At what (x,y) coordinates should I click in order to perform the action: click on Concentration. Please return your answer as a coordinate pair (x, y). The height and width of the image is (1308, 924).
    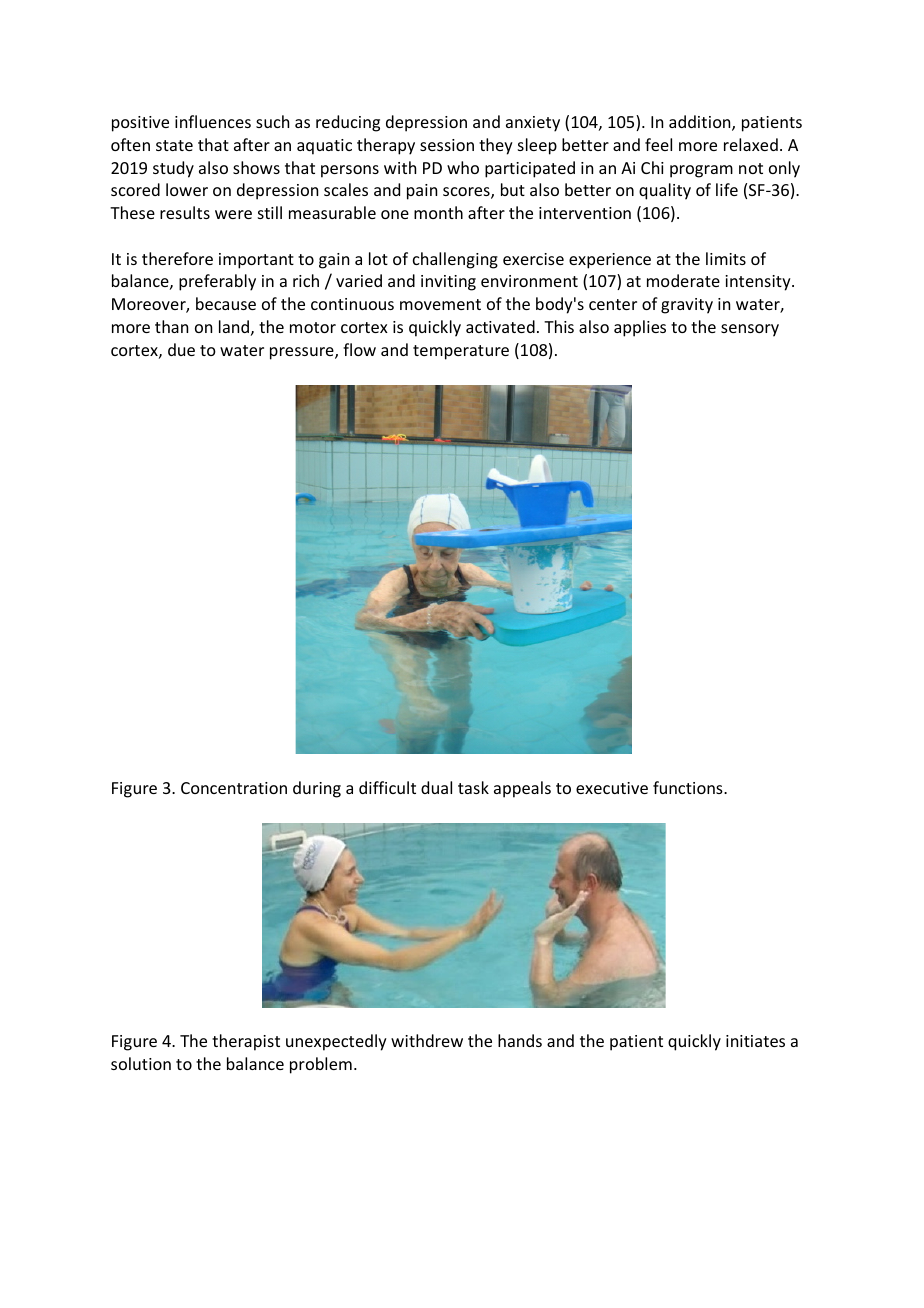
    Looking at the image, I should click on (234, 788).
